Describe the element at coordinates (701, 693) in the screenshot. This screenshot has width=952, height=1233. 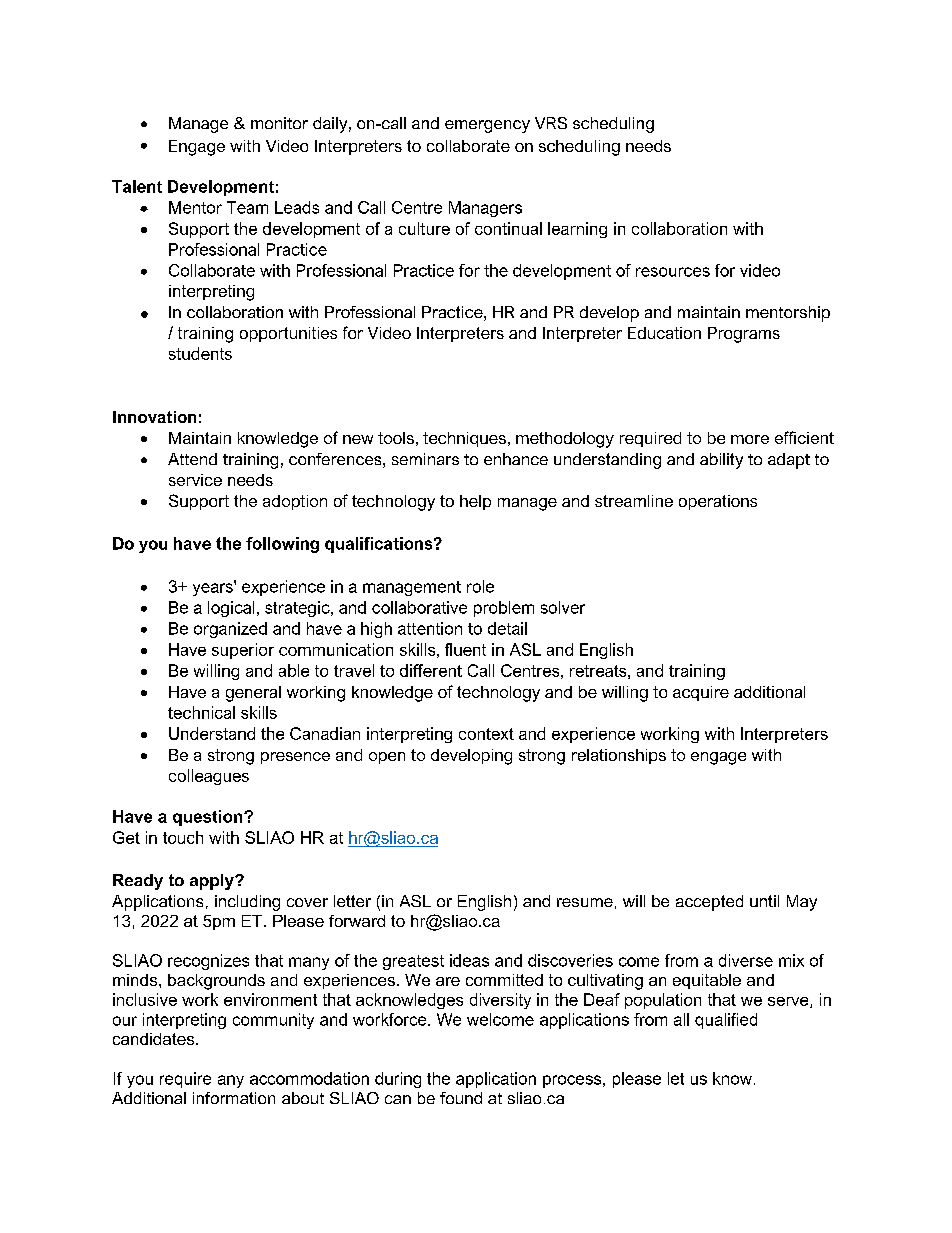
I see `acquire` at that location.
